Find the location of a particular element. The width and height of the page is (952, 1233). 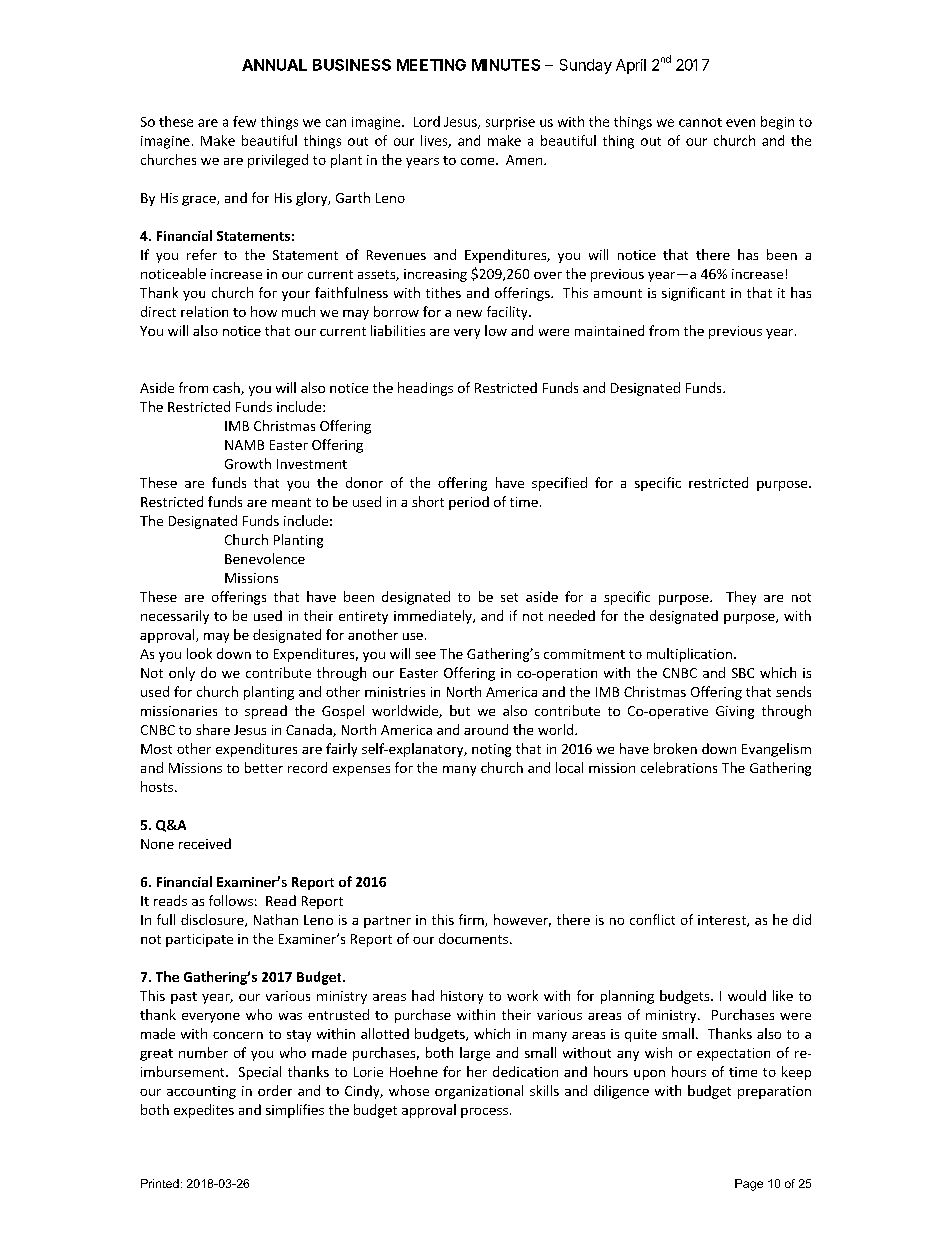

look is located at coordinates (199, 653).
